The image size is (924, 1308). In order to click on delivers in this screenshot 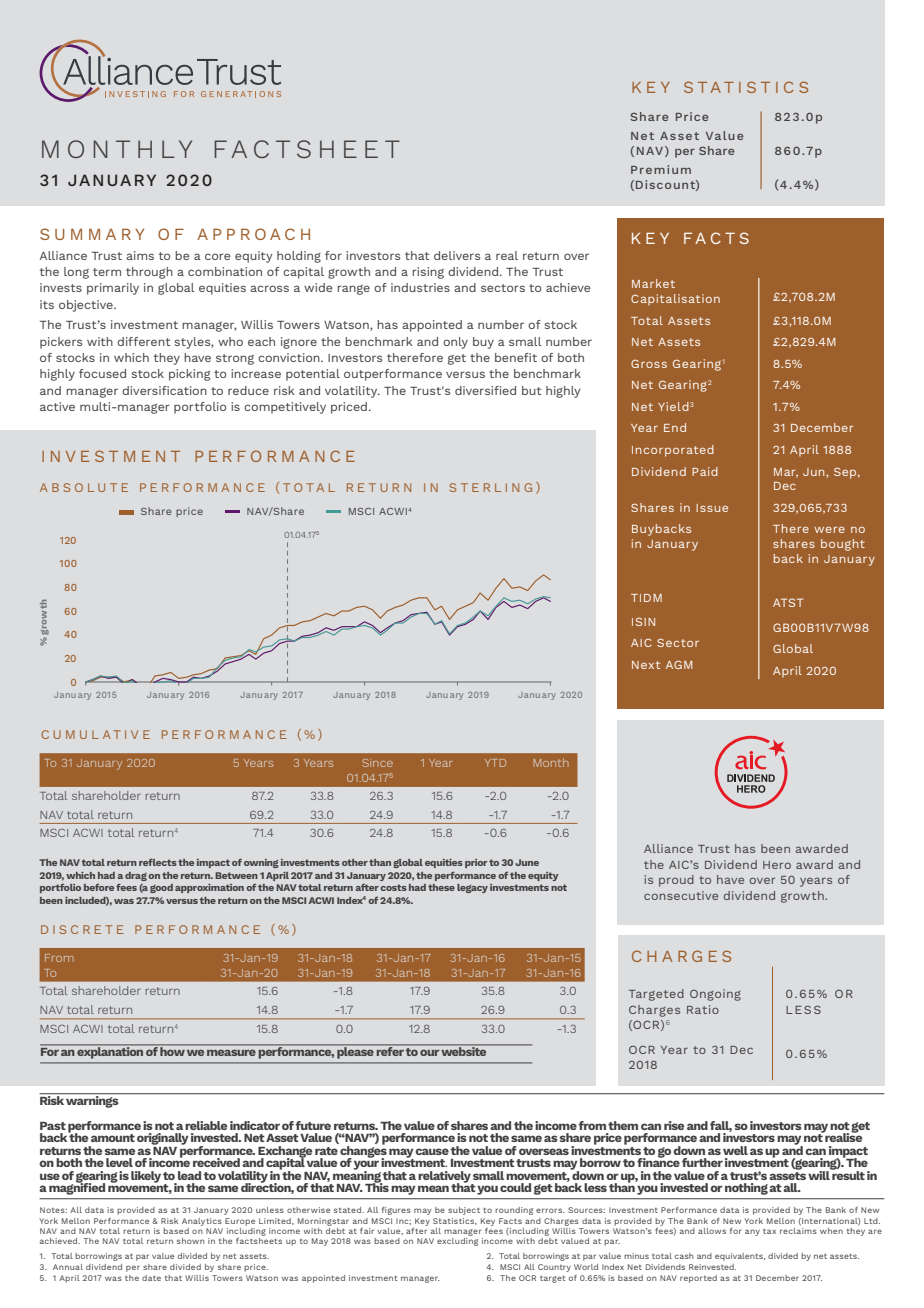, I will do `click(457, 255)`.
